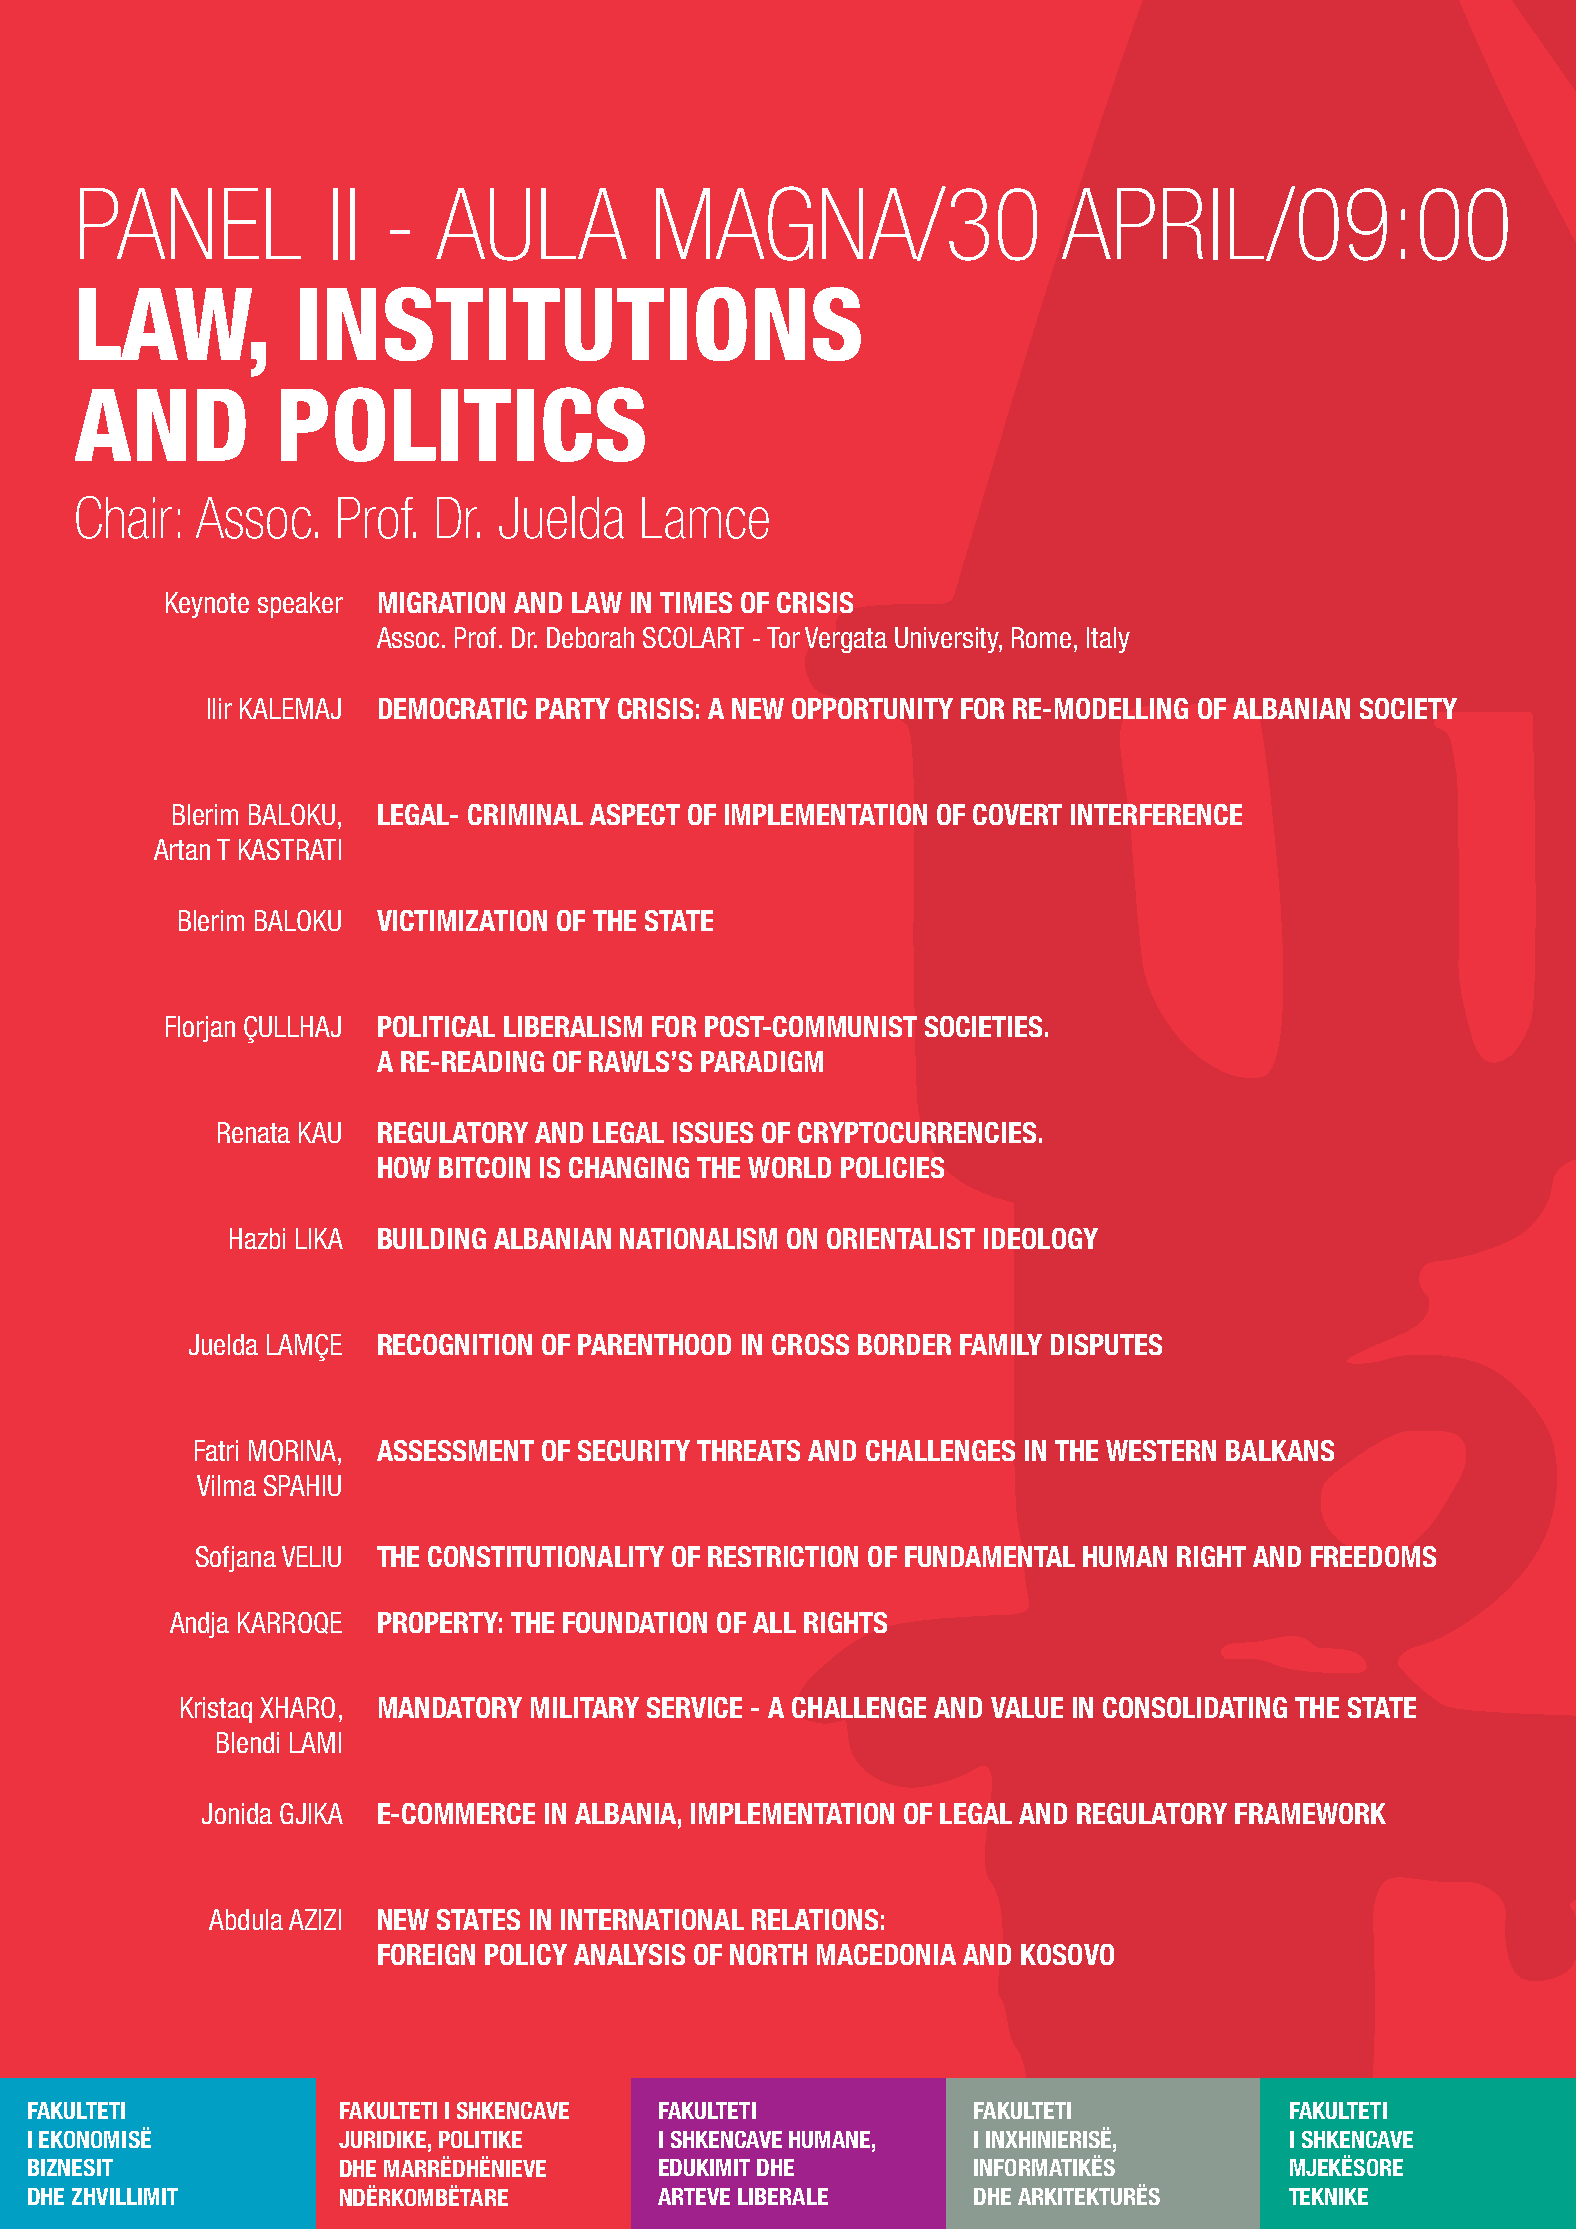 The height and width of the page is (2229, 1576). I want to click on Renata, so click(254, 1132).
